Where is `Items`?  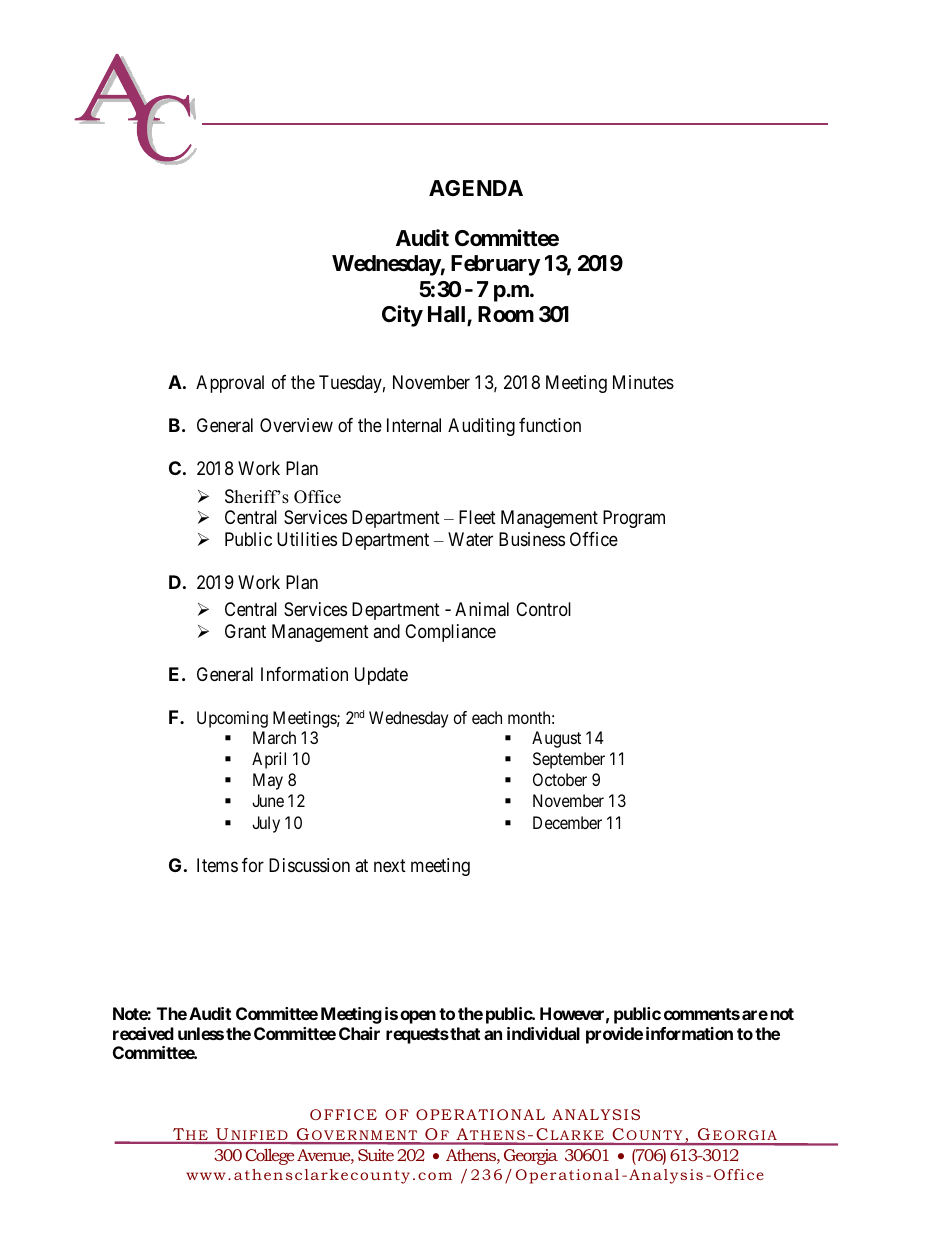
Items is located at coordinates (217, 865).
